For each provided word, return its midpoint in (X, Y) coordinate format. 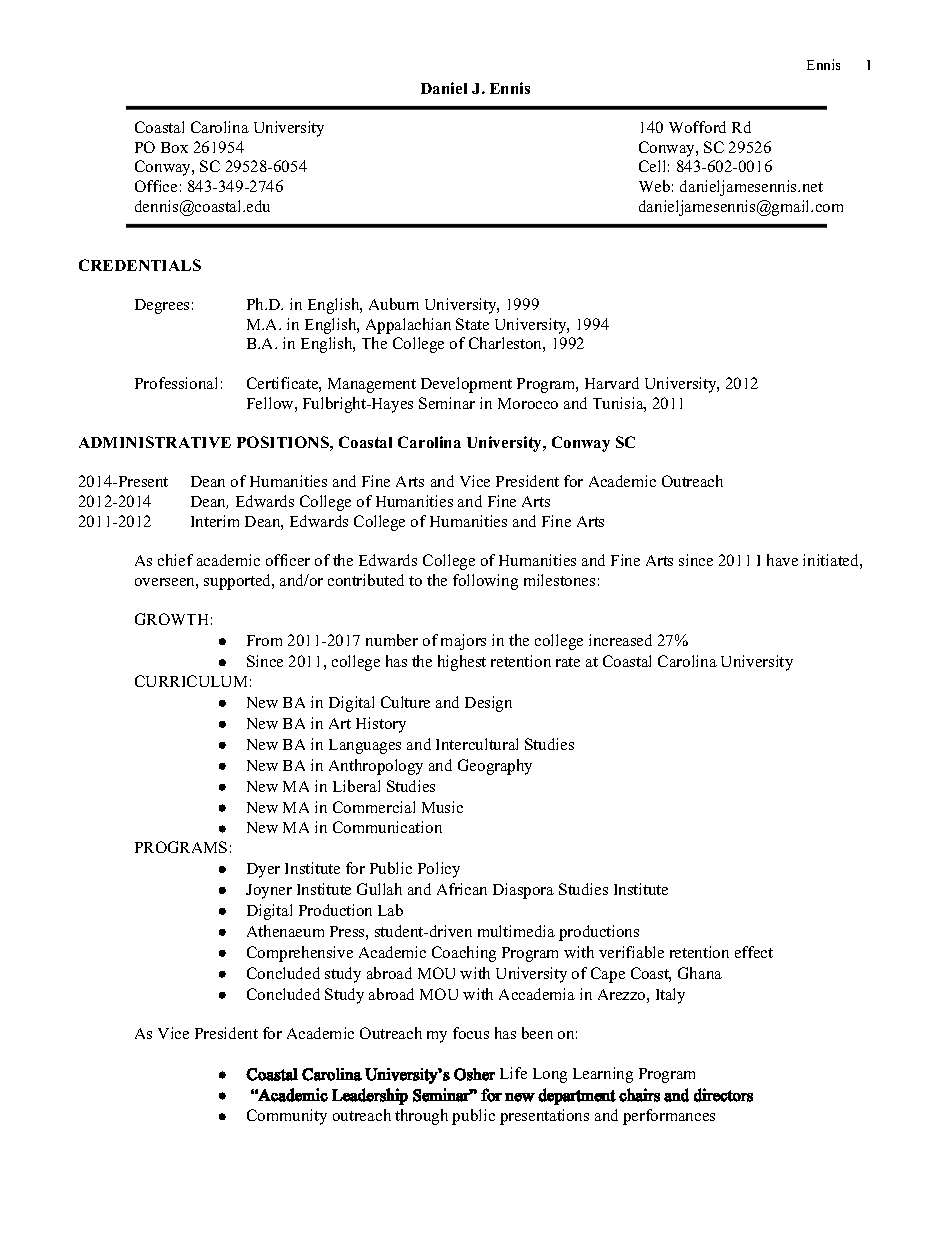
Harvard (612, 383)
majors (463, 642)
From (264, 640)
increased (620, 640)
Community (287, 1117)
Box (174, 147)
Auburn (394, 304)
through (421, 1117)
